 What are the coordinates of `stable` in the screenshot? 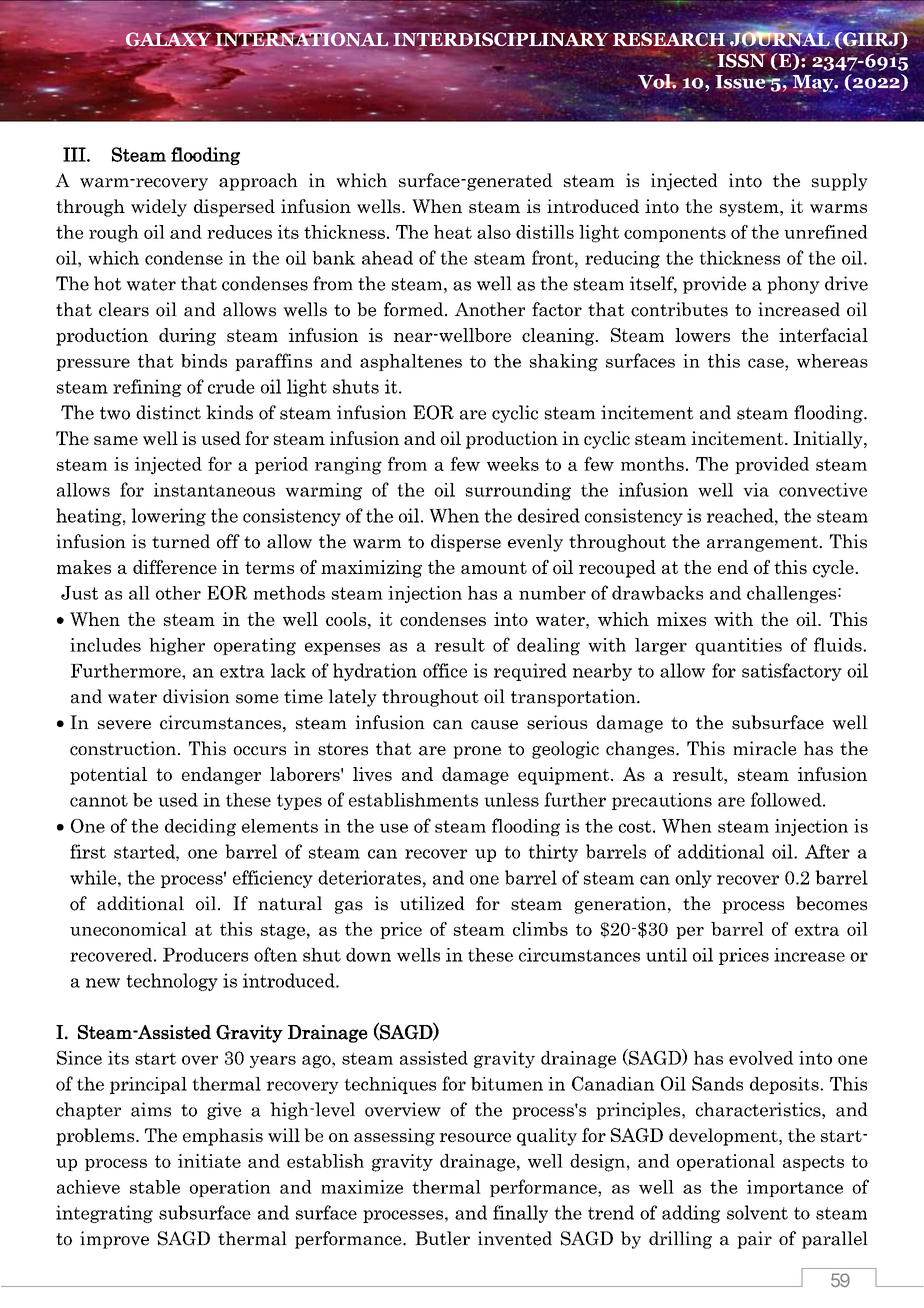 It's located at (155, 1187).
